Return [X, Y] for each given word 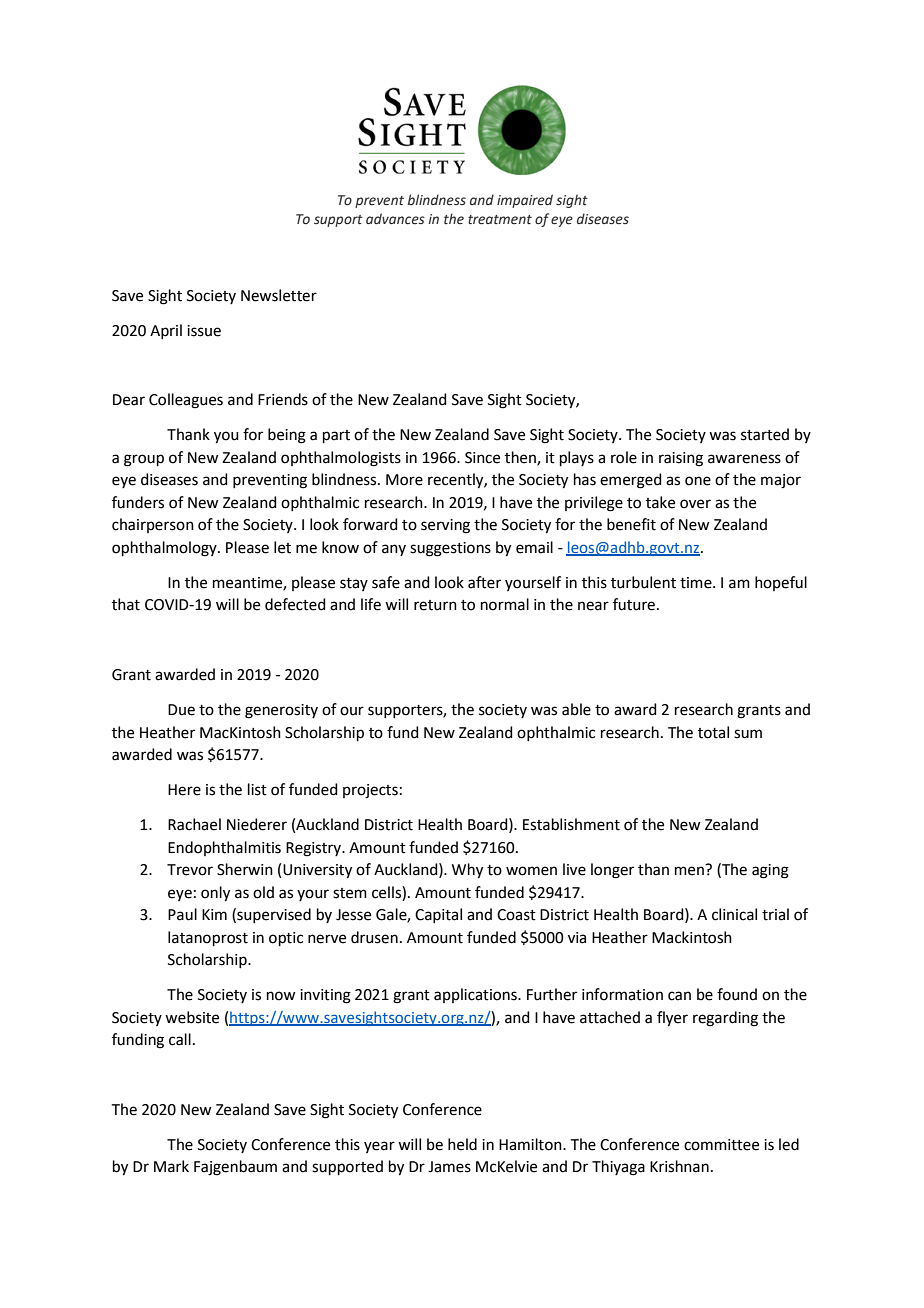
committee [721, 1145]
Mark [171, 1166]
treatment [500, 220]
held [462, 1144]
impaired [525, 201]
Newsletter [279, 295]
